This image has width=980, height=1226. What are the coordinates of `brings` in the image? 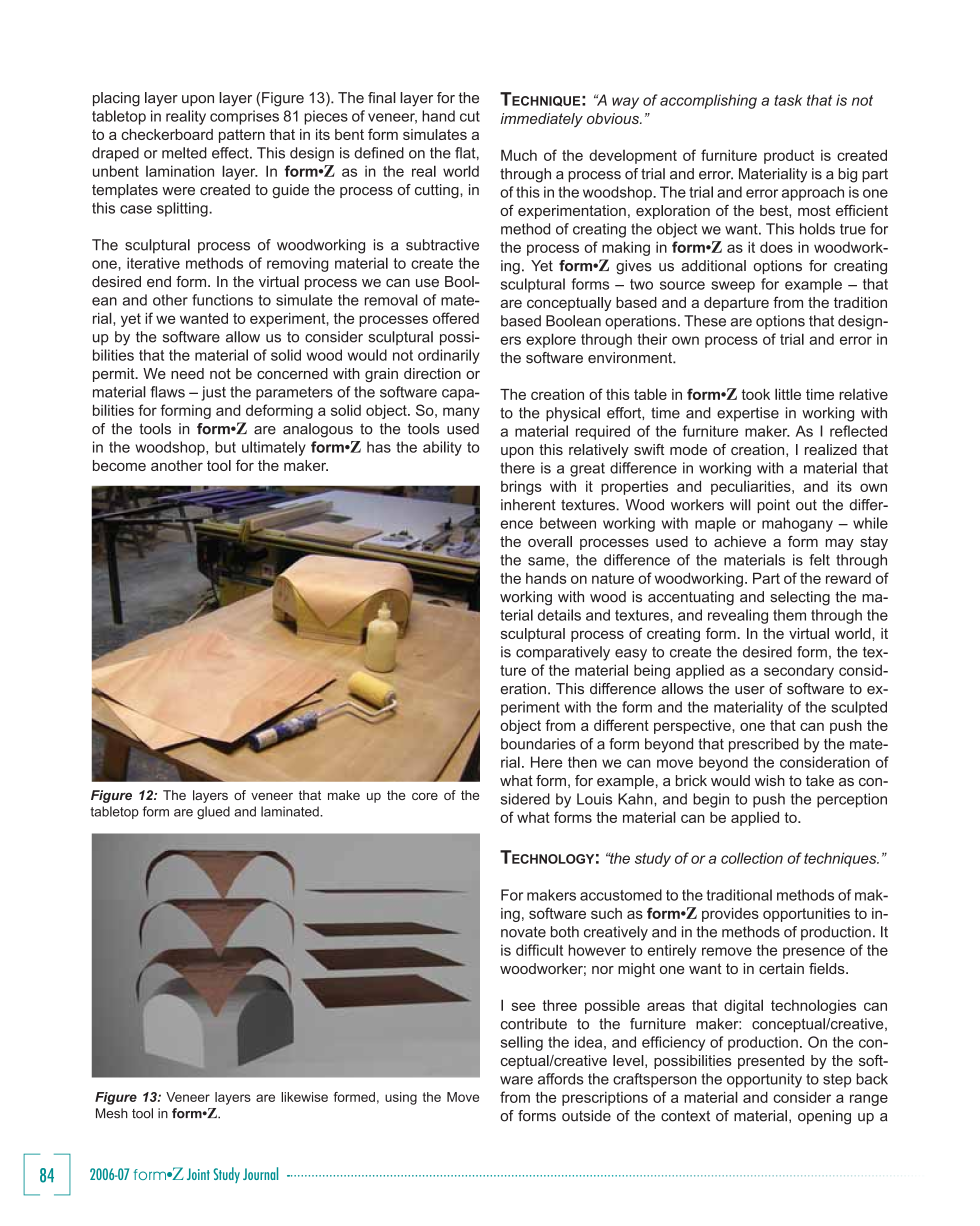 It's located at (521, 488).
